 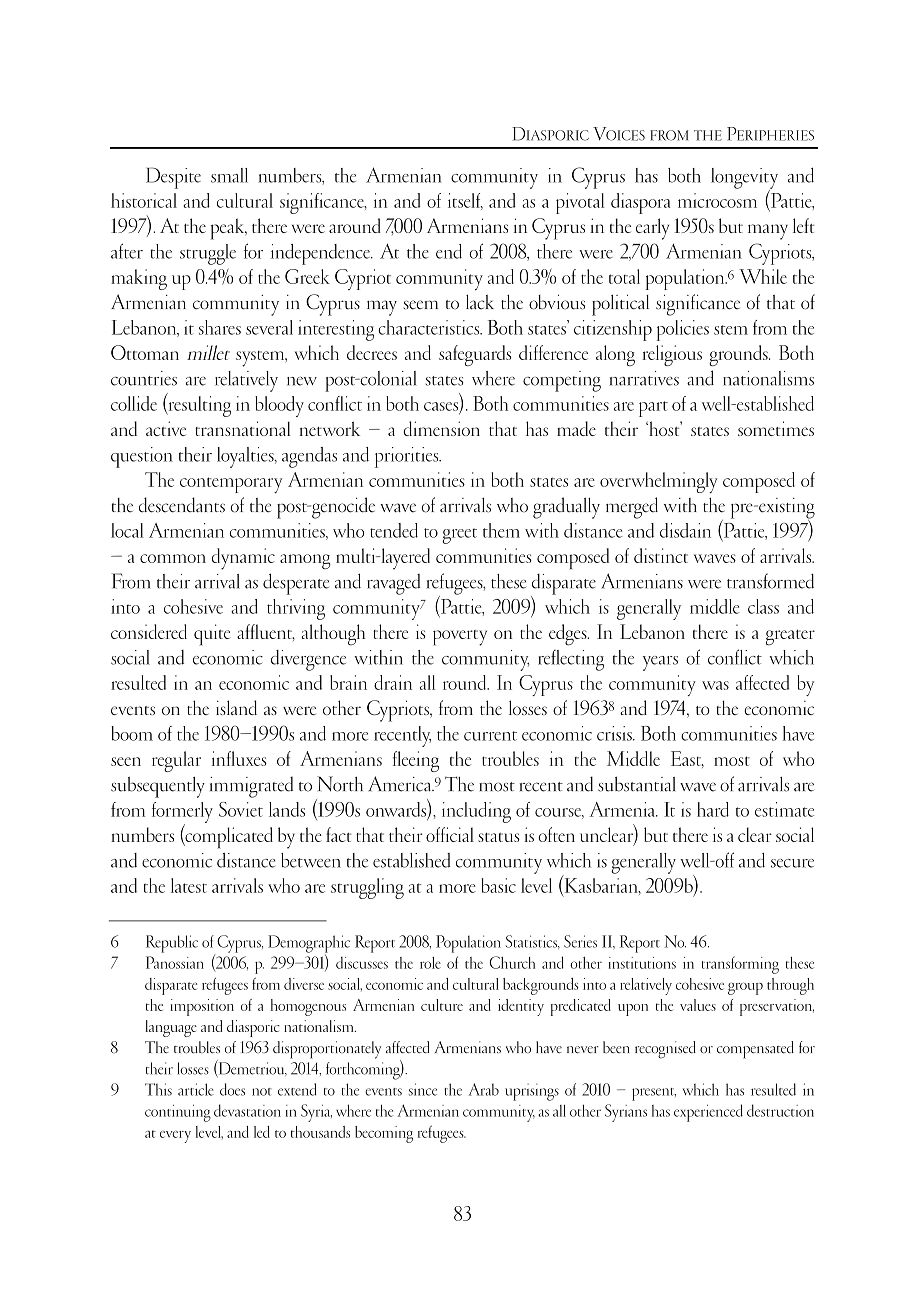 What do you see at coordinates (465, 201) in the screenshot?
I see `itself` at bounding box center [465, 201].
